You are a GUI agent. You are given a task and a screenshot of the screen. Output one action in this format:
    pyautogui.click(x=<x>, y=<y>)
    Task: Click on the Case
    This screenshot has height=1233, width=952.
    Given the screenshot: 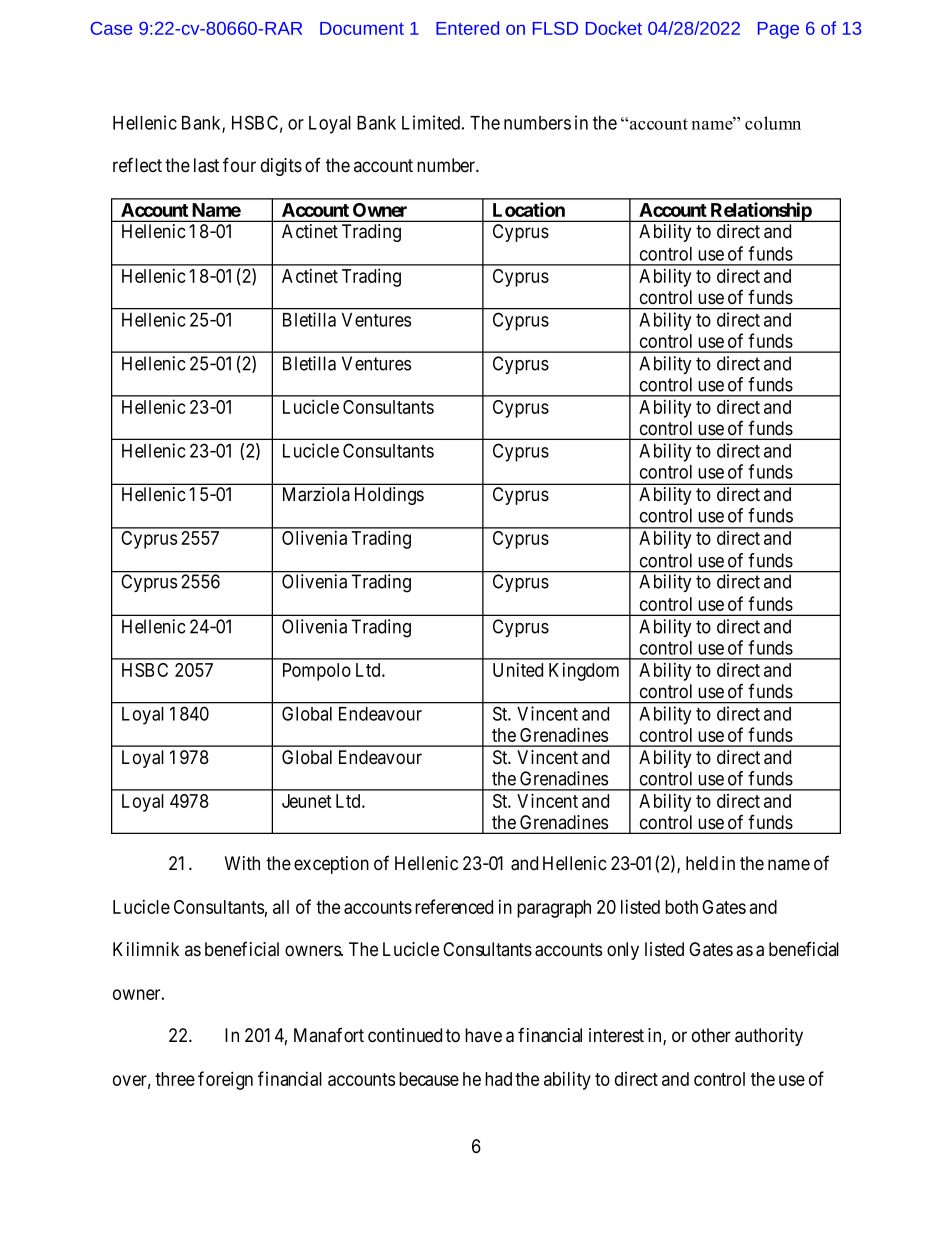 What is the action you would take?
    pyautogui.click(x=111, y=28)
